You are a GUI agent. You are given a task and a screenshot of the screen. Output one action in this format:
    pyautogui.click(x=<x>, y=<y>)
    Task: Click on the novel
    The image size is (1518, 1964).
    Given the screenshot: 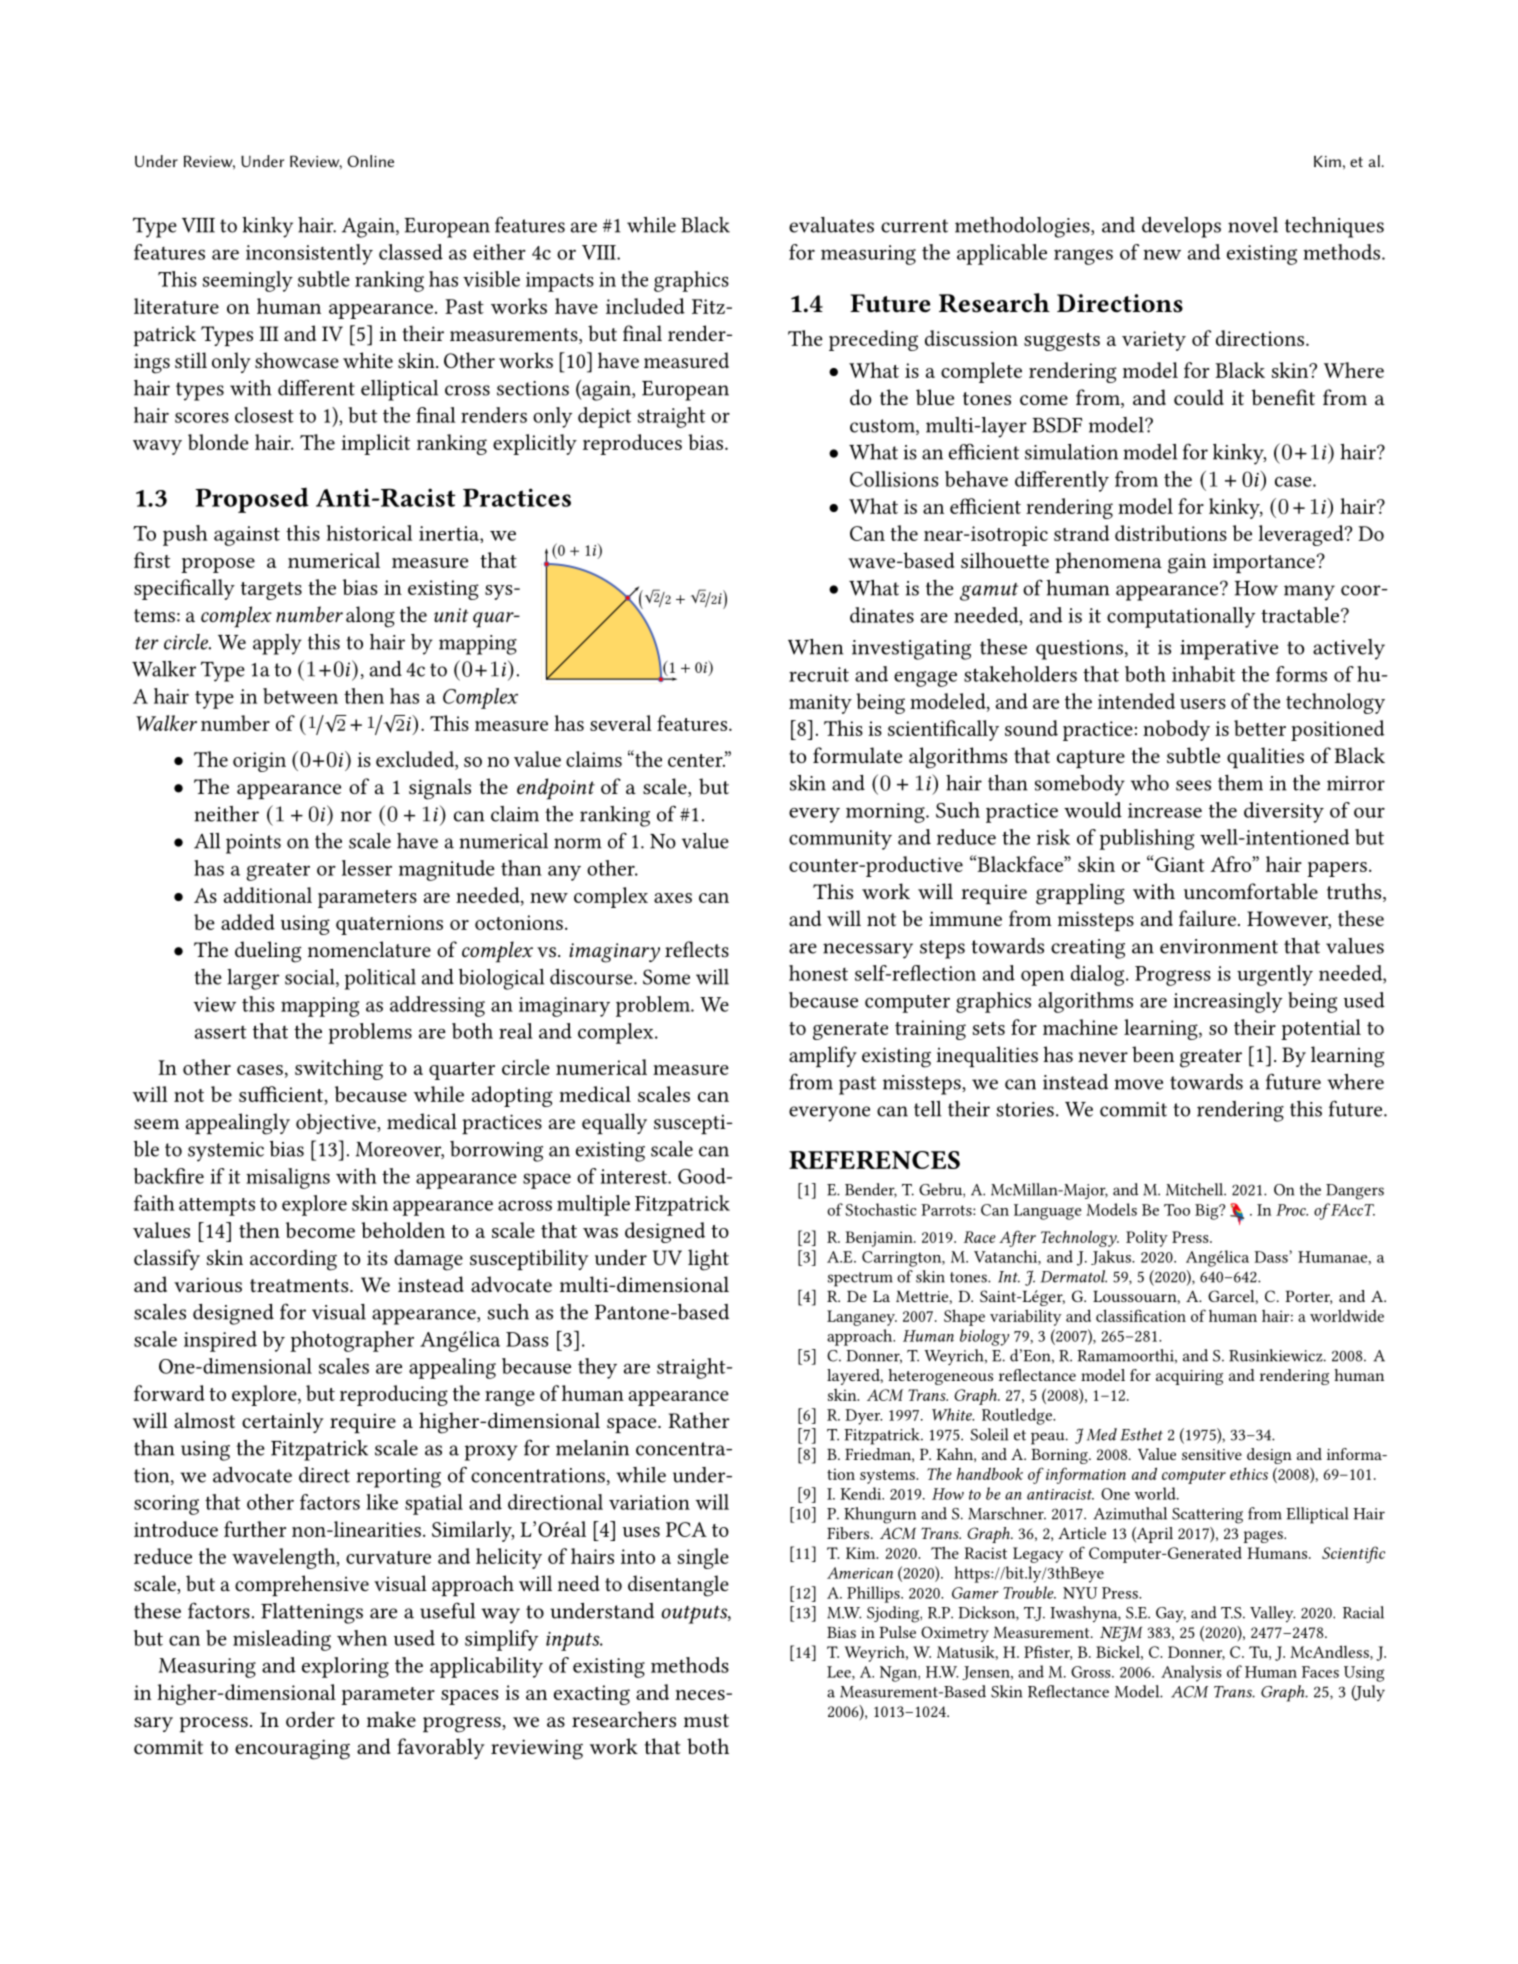 What is the action you would take?
    pyautogui.click(x=1253, y=225)
